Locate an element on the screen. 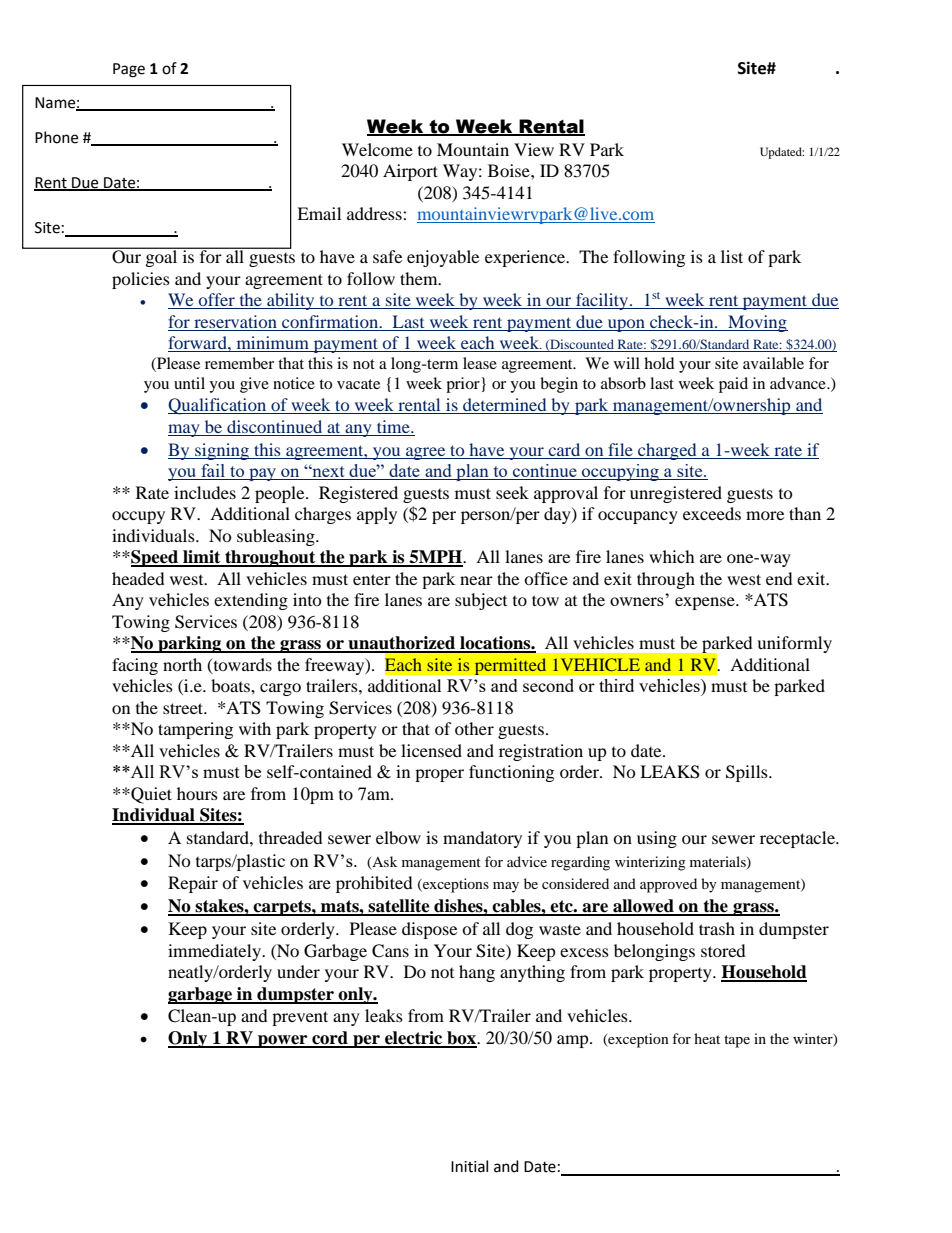 The image size is (952, 1233). Page is located at coordinates (129, 70).
